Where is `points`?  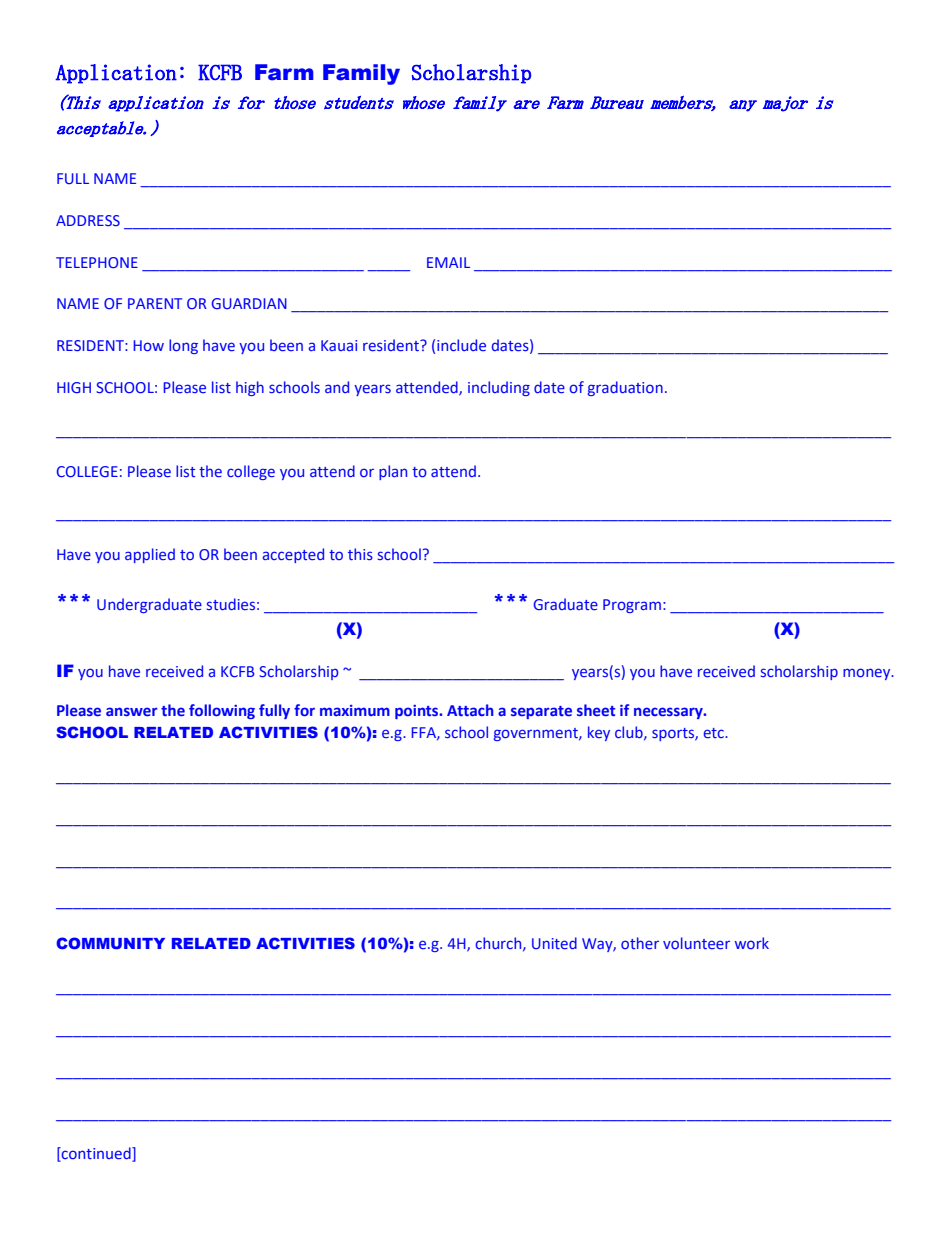 points is located at coordinates (418, 712).
